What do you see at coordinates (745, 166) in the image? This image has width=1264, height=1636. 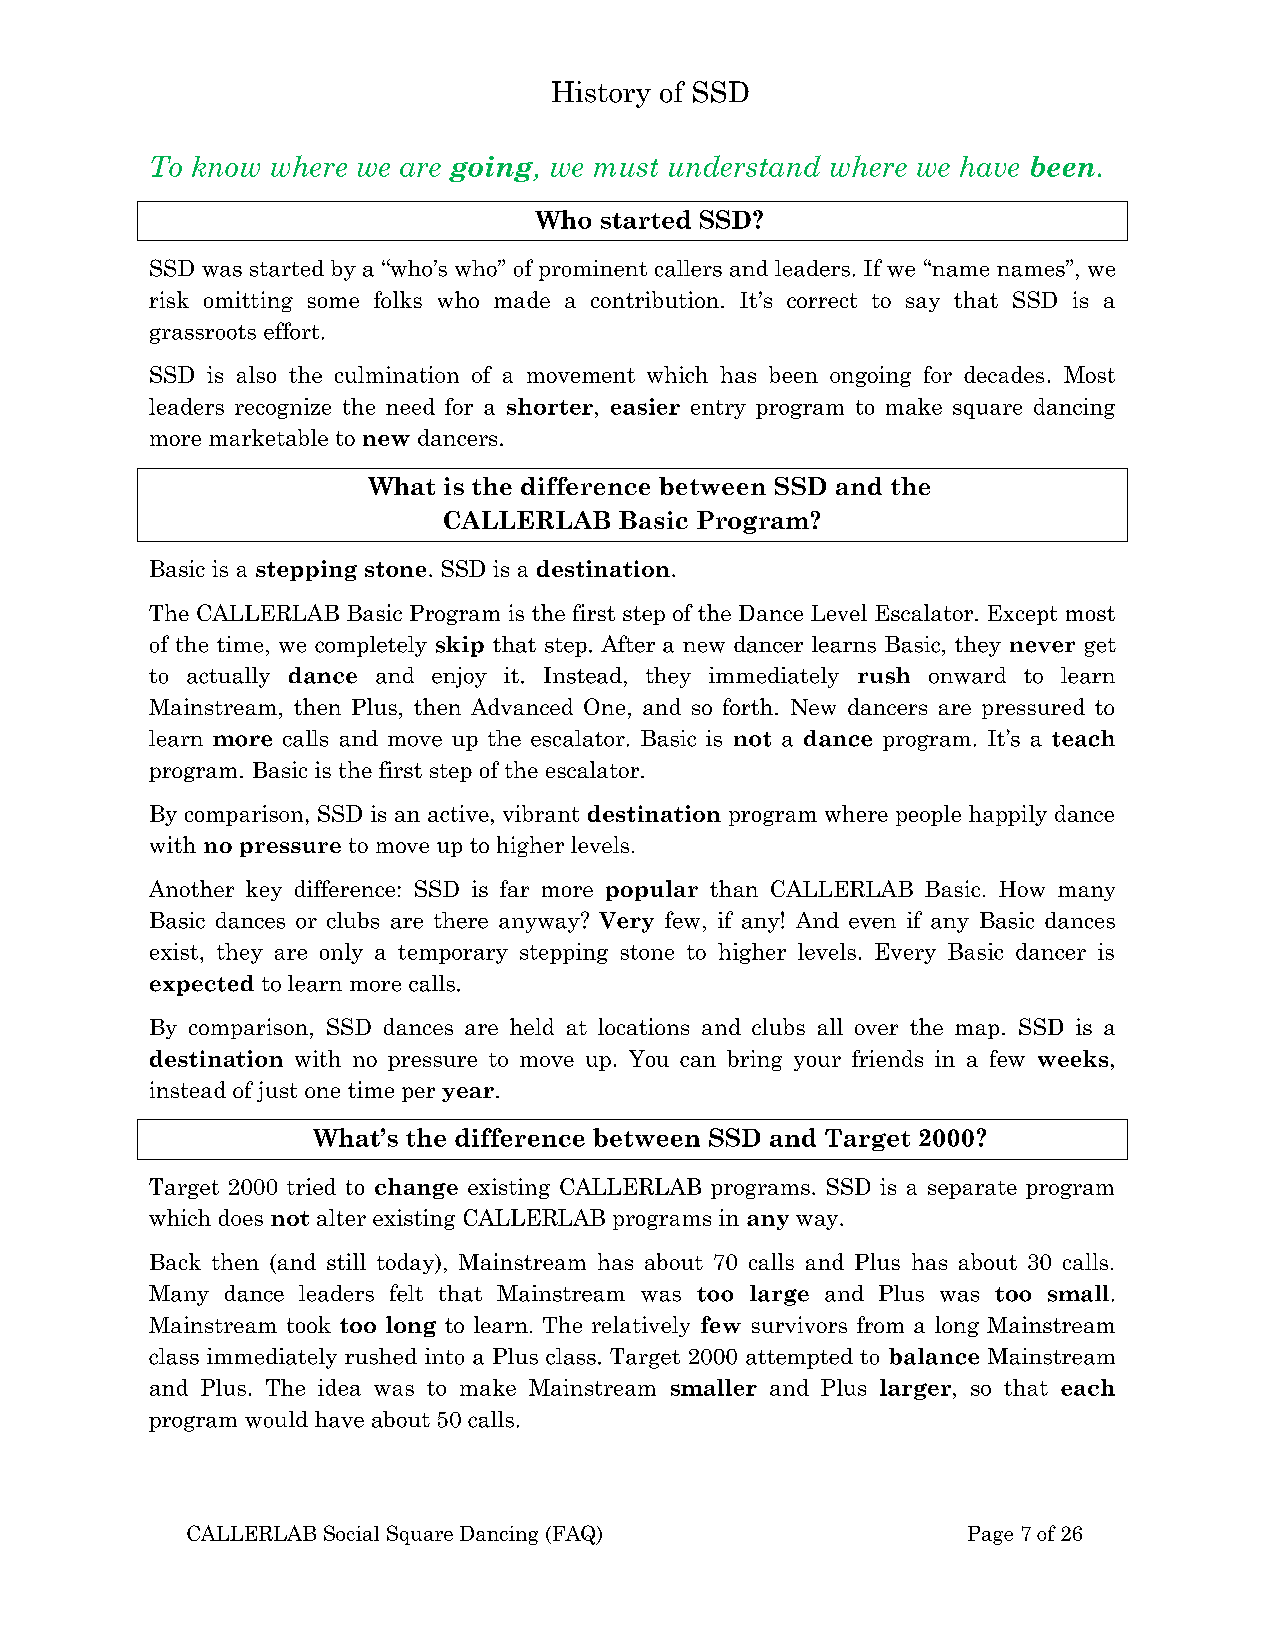 I see `understand` at bounding box center [745, 166].
